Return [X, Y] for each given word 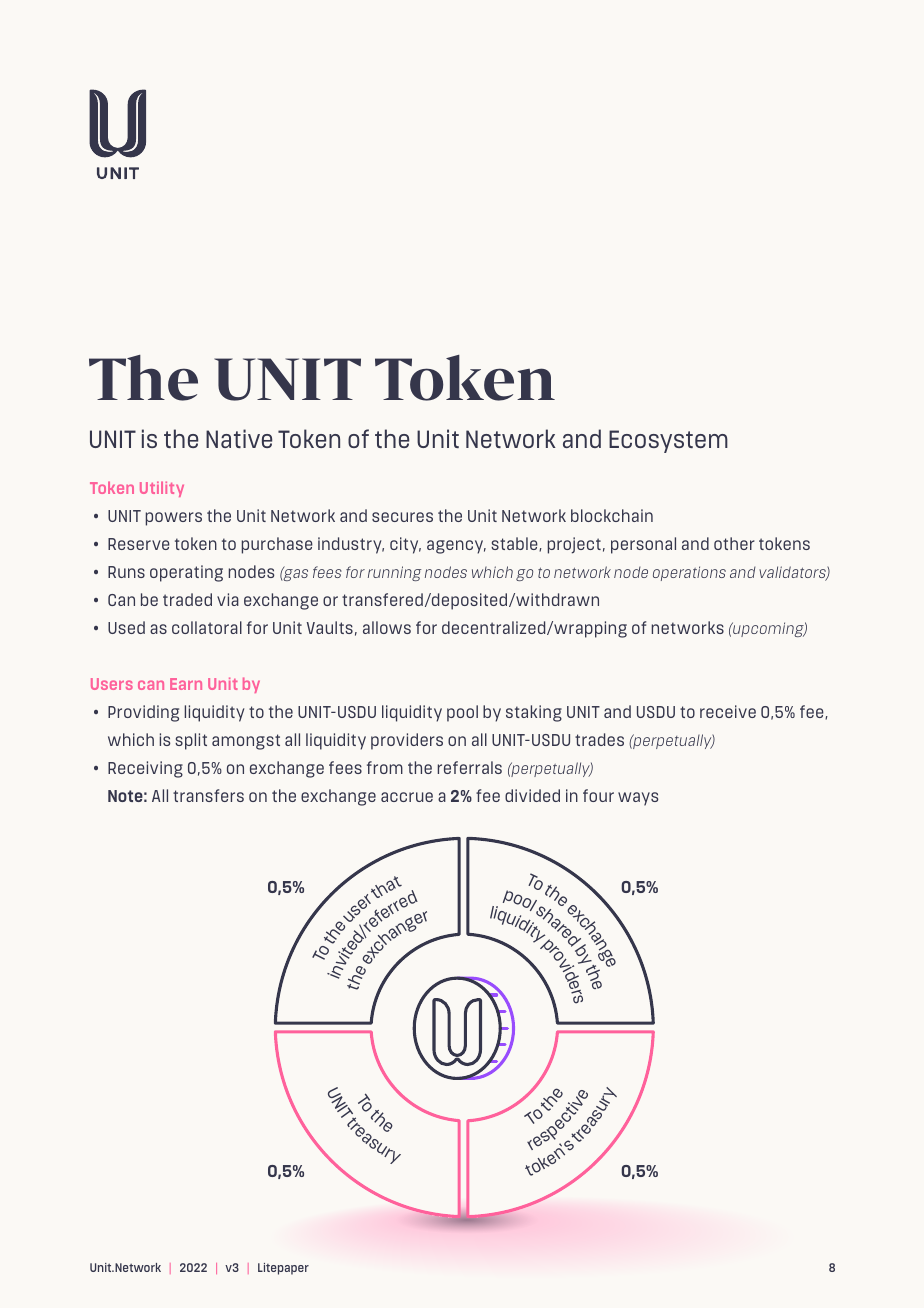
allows [387, 627]
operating [186, 573]
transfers [208, 795]
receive [728, 711]
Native [239, 438]
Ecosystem [668, 441]
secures [402, 517]
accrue [407, 797]
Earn [186, 684]
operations [689, 573]
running [394, 573]
